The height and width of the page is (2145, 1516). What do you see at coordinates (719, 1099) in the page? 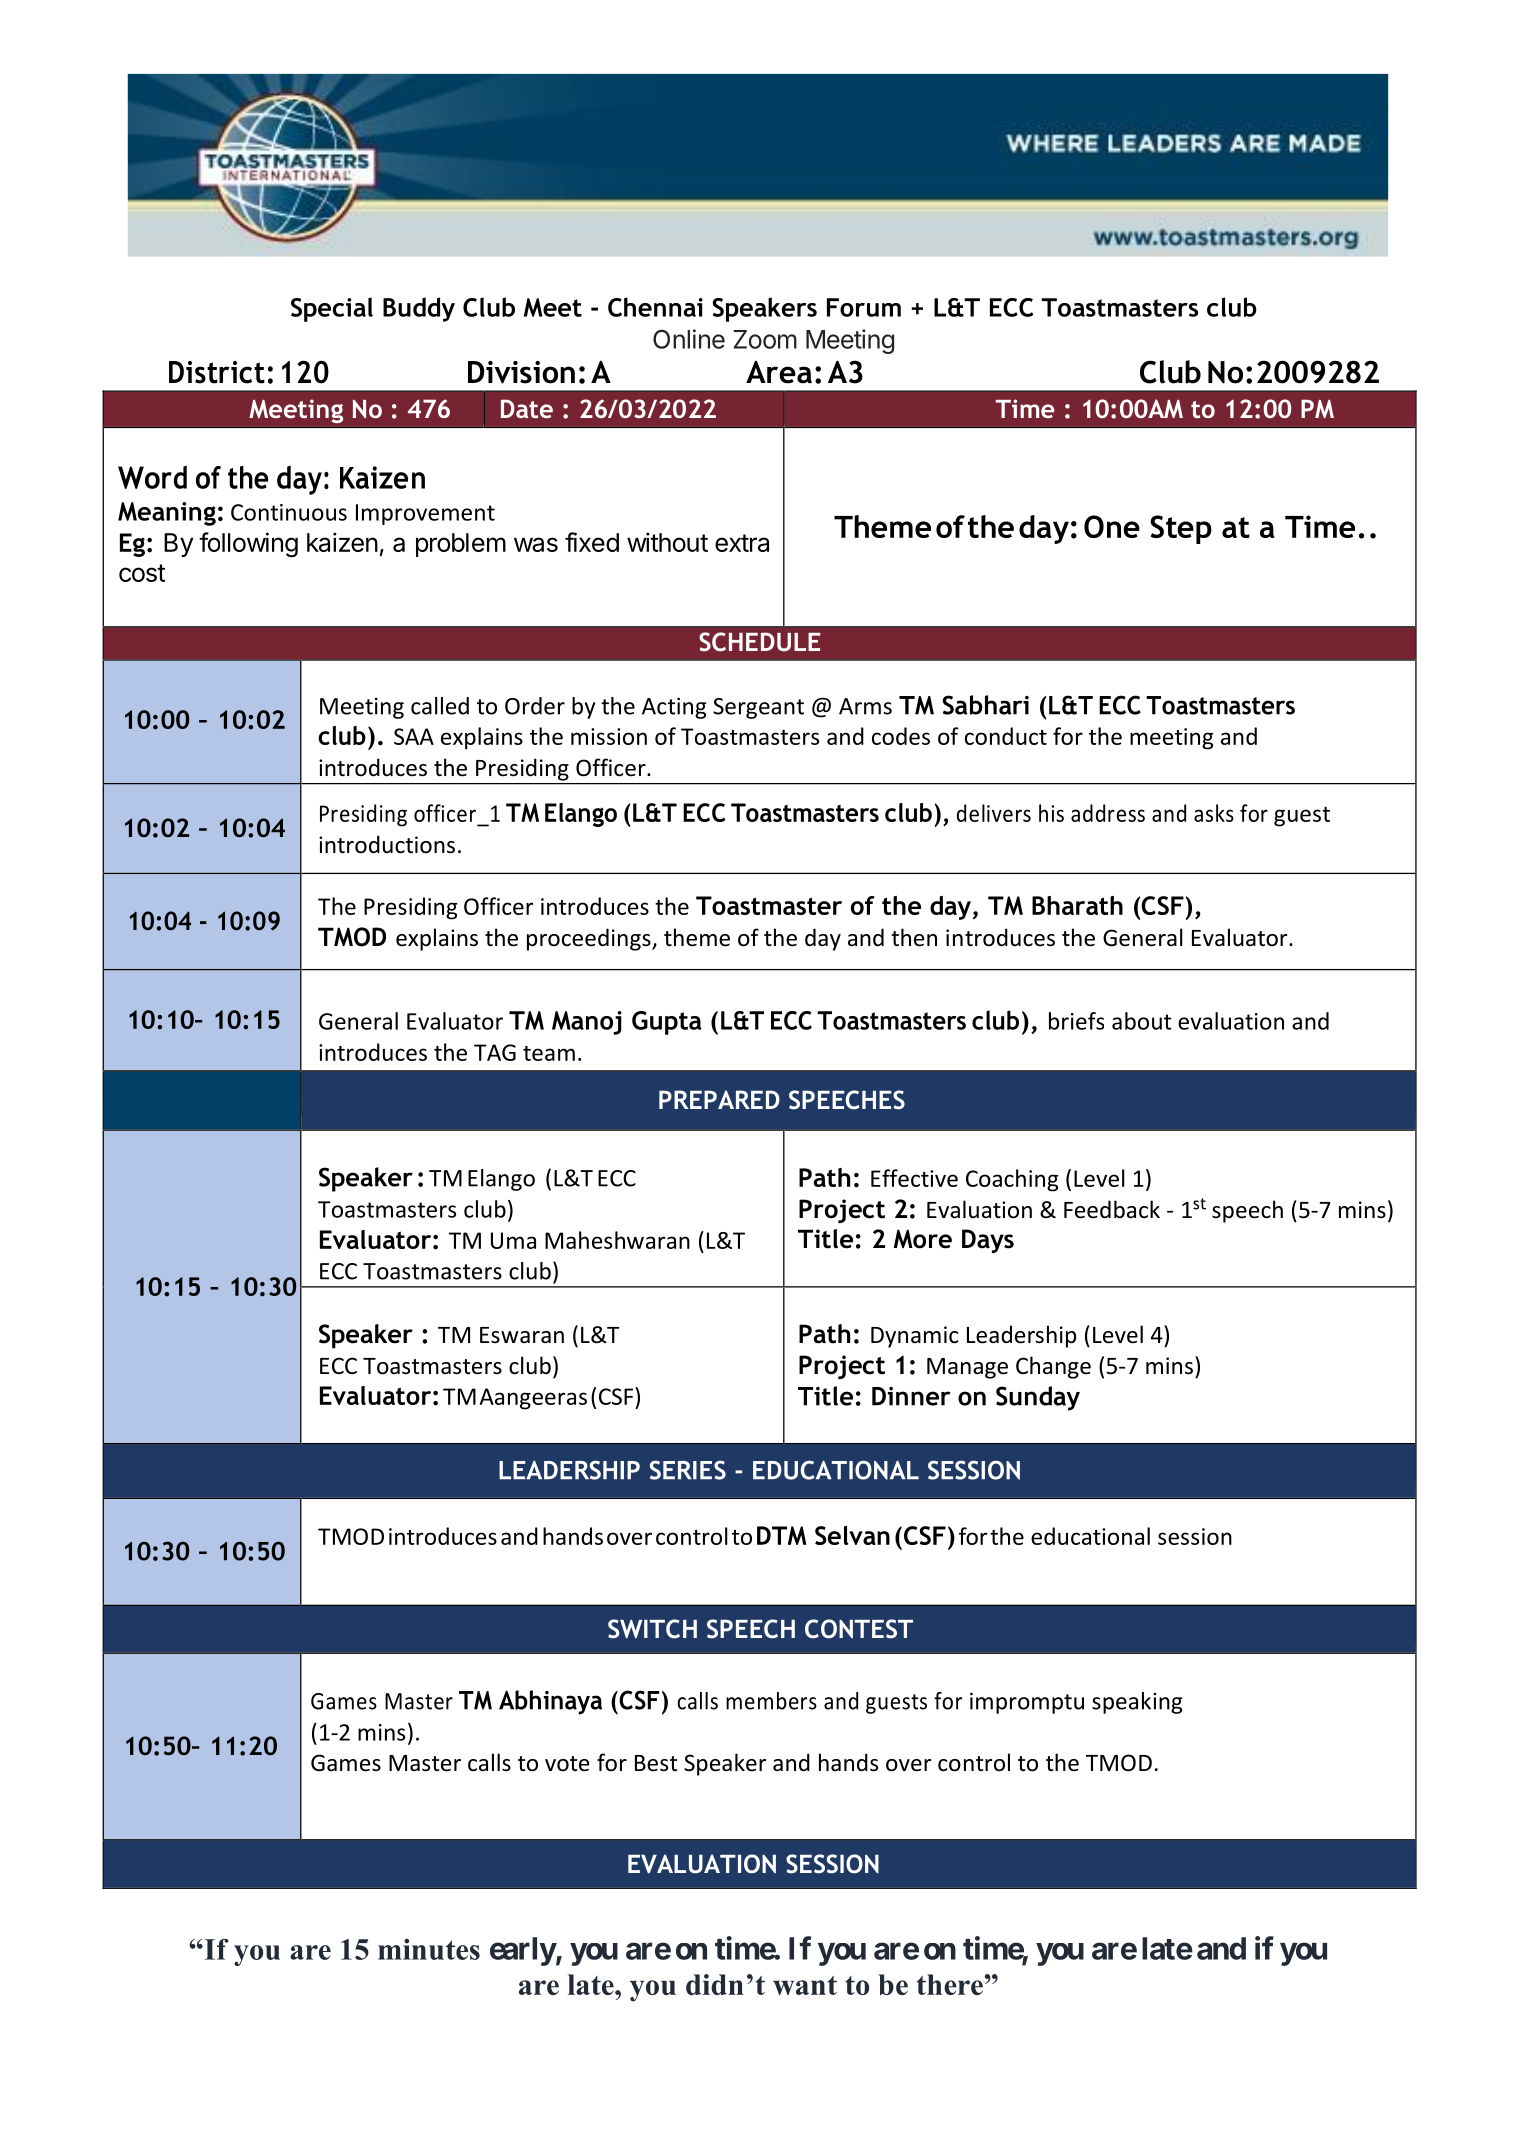
I see `PREPARED` at bounding box center [719, 1099].
